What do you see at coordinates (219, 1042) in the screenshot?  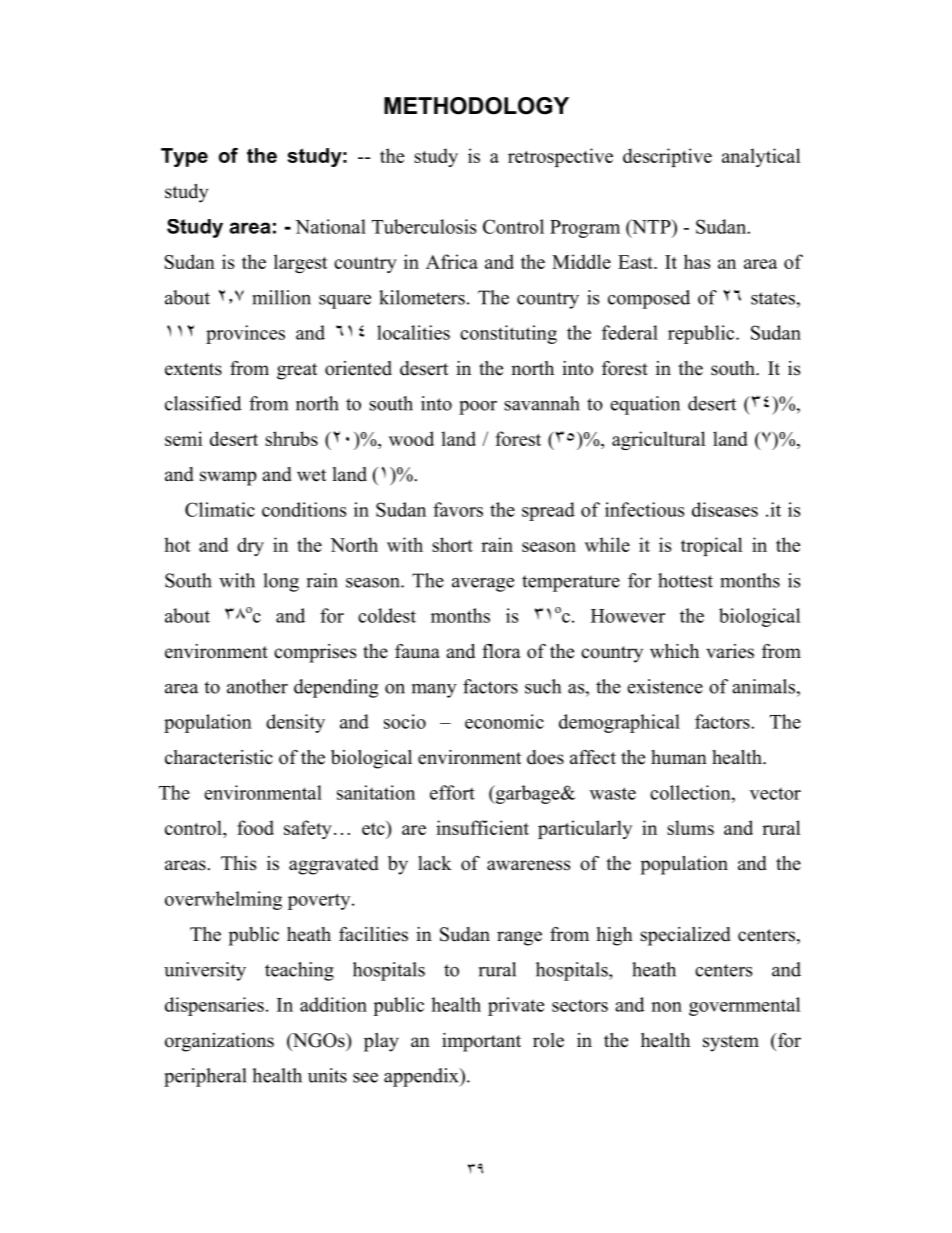 I see `organizations` at bounding box center [219, 1042].
